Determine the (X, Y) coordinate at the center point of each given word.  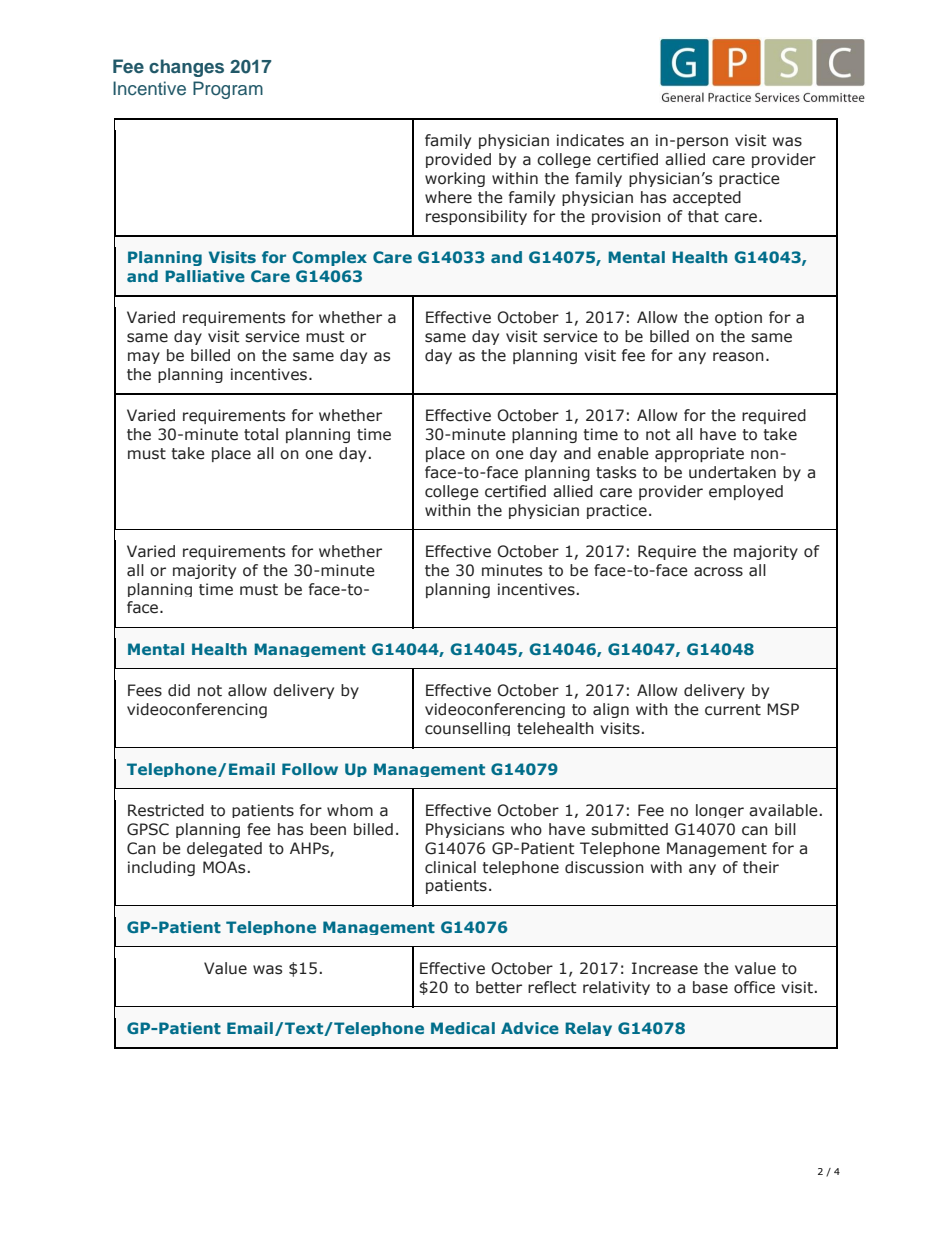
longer (720, 811)
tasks (616, 472)
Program (228, 90)
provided (458, 160)
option (738, 318)
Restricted (166, 810)
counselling (467, 729)
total (261, 434)
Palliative (205, 276)
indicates (590, 140)
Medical (463, 1028)
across (718, 572)
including (161, 868)
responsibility (476, 217)
